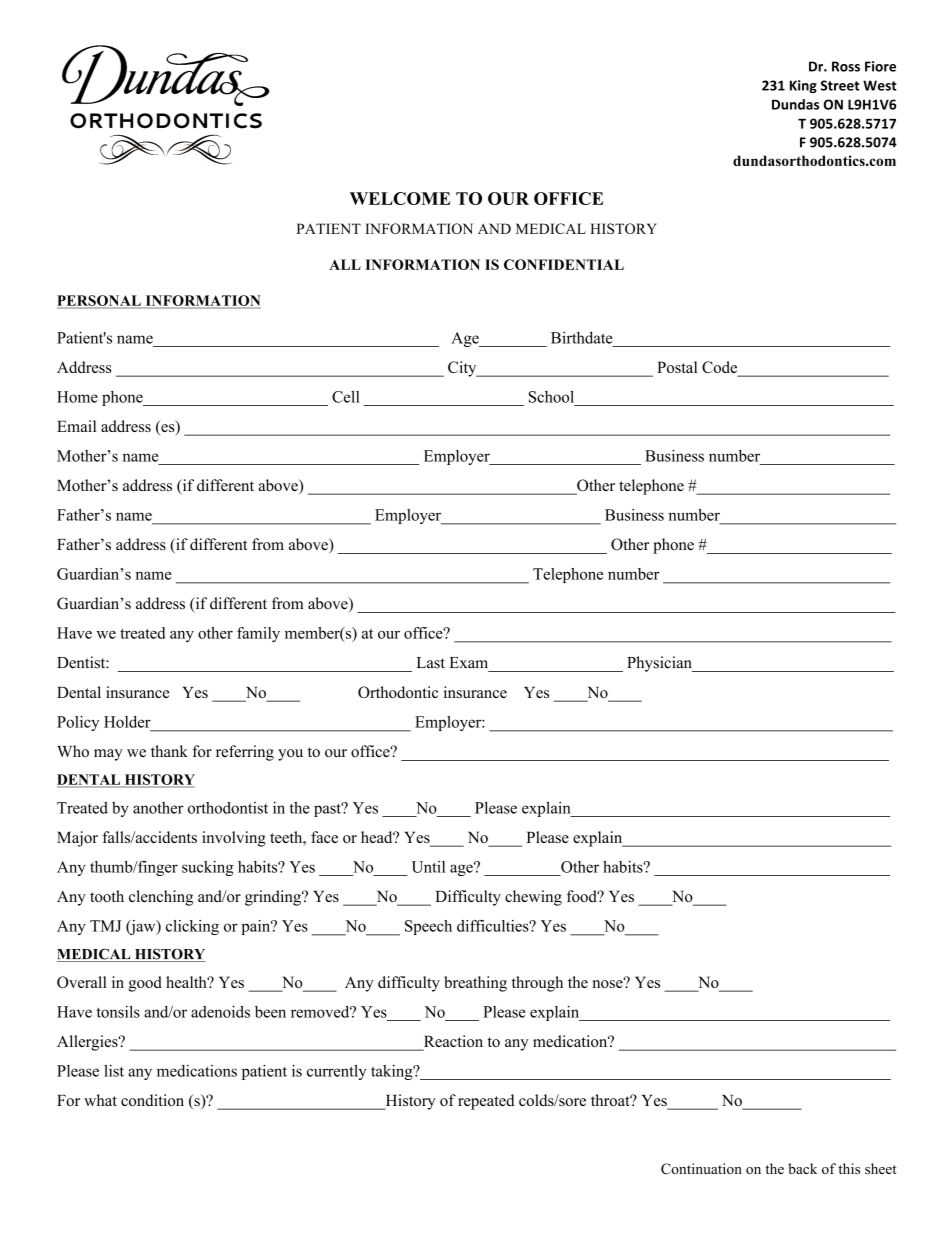  Describe the element at coordinates (564, 264) in the screenshot. I see `CONFIDENTIAL` at that location.
